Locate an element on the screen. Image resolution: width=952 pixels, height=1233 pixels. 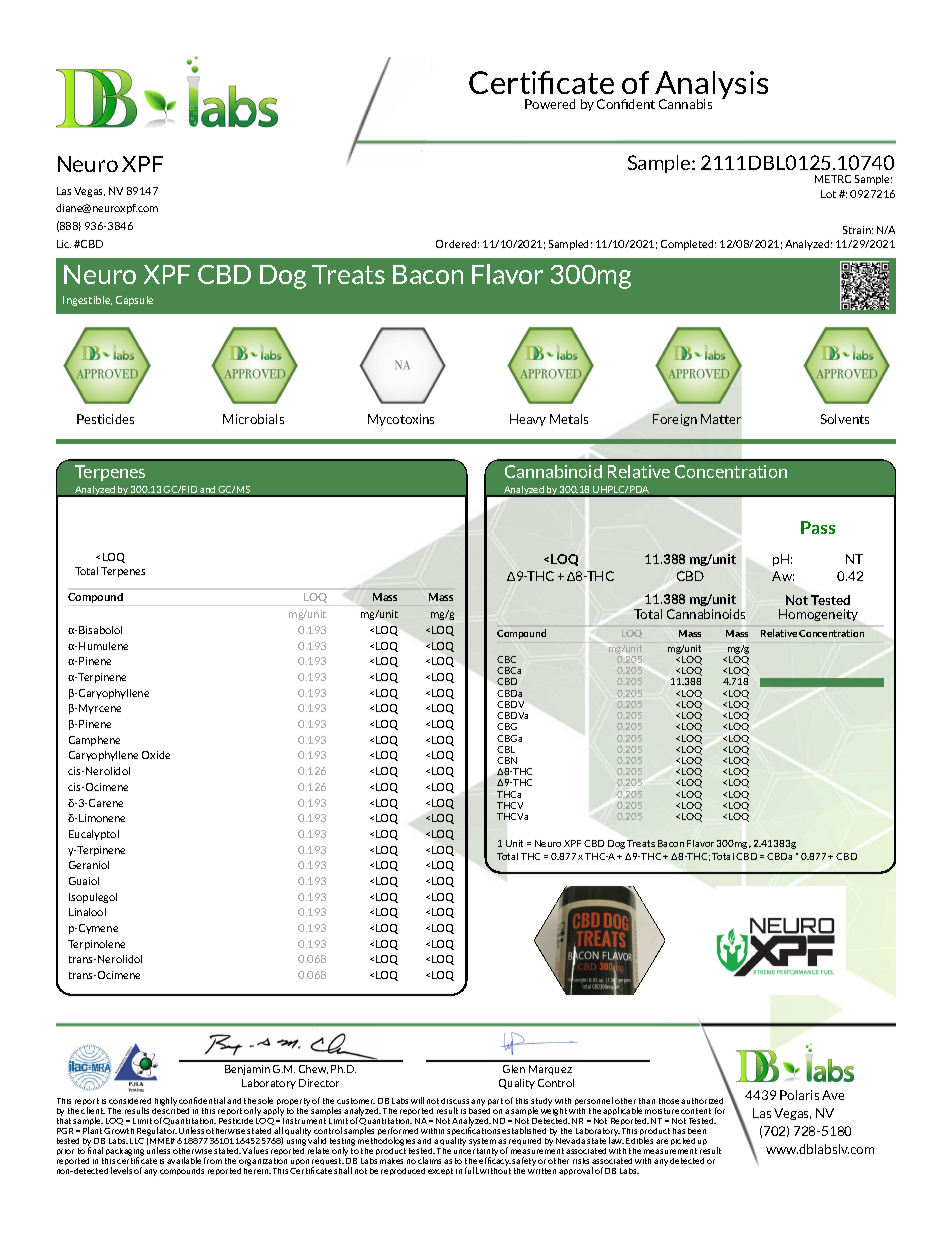
Pass is located at coordinates (818, 527).
